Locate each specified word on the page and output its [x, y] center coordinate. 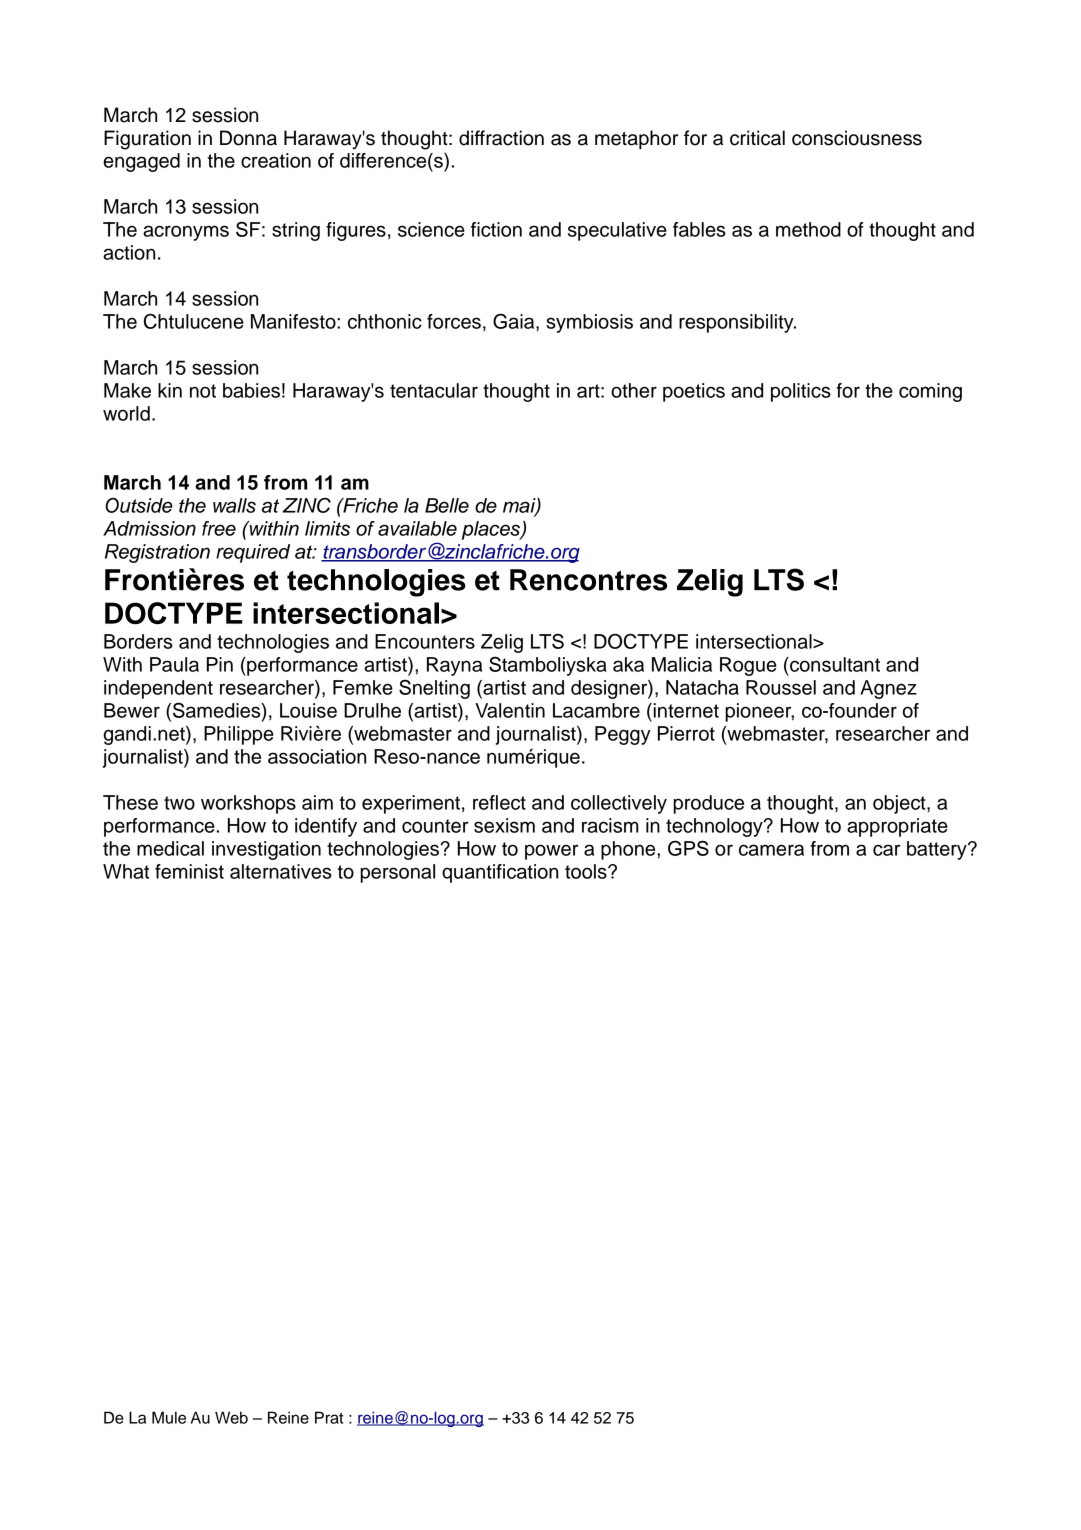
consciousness [857, 138]
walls [234, 505]
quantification [500, 873]
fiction [496, 229]
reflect [499, 802]
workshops [248, 804]
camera [771, 850]
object [900, 804]
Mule [169, 1417]
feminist [189, 871]
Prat [329, 1417]
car [886, 850]
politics [801, 392]
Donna [248, 138]
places [492, 530]
